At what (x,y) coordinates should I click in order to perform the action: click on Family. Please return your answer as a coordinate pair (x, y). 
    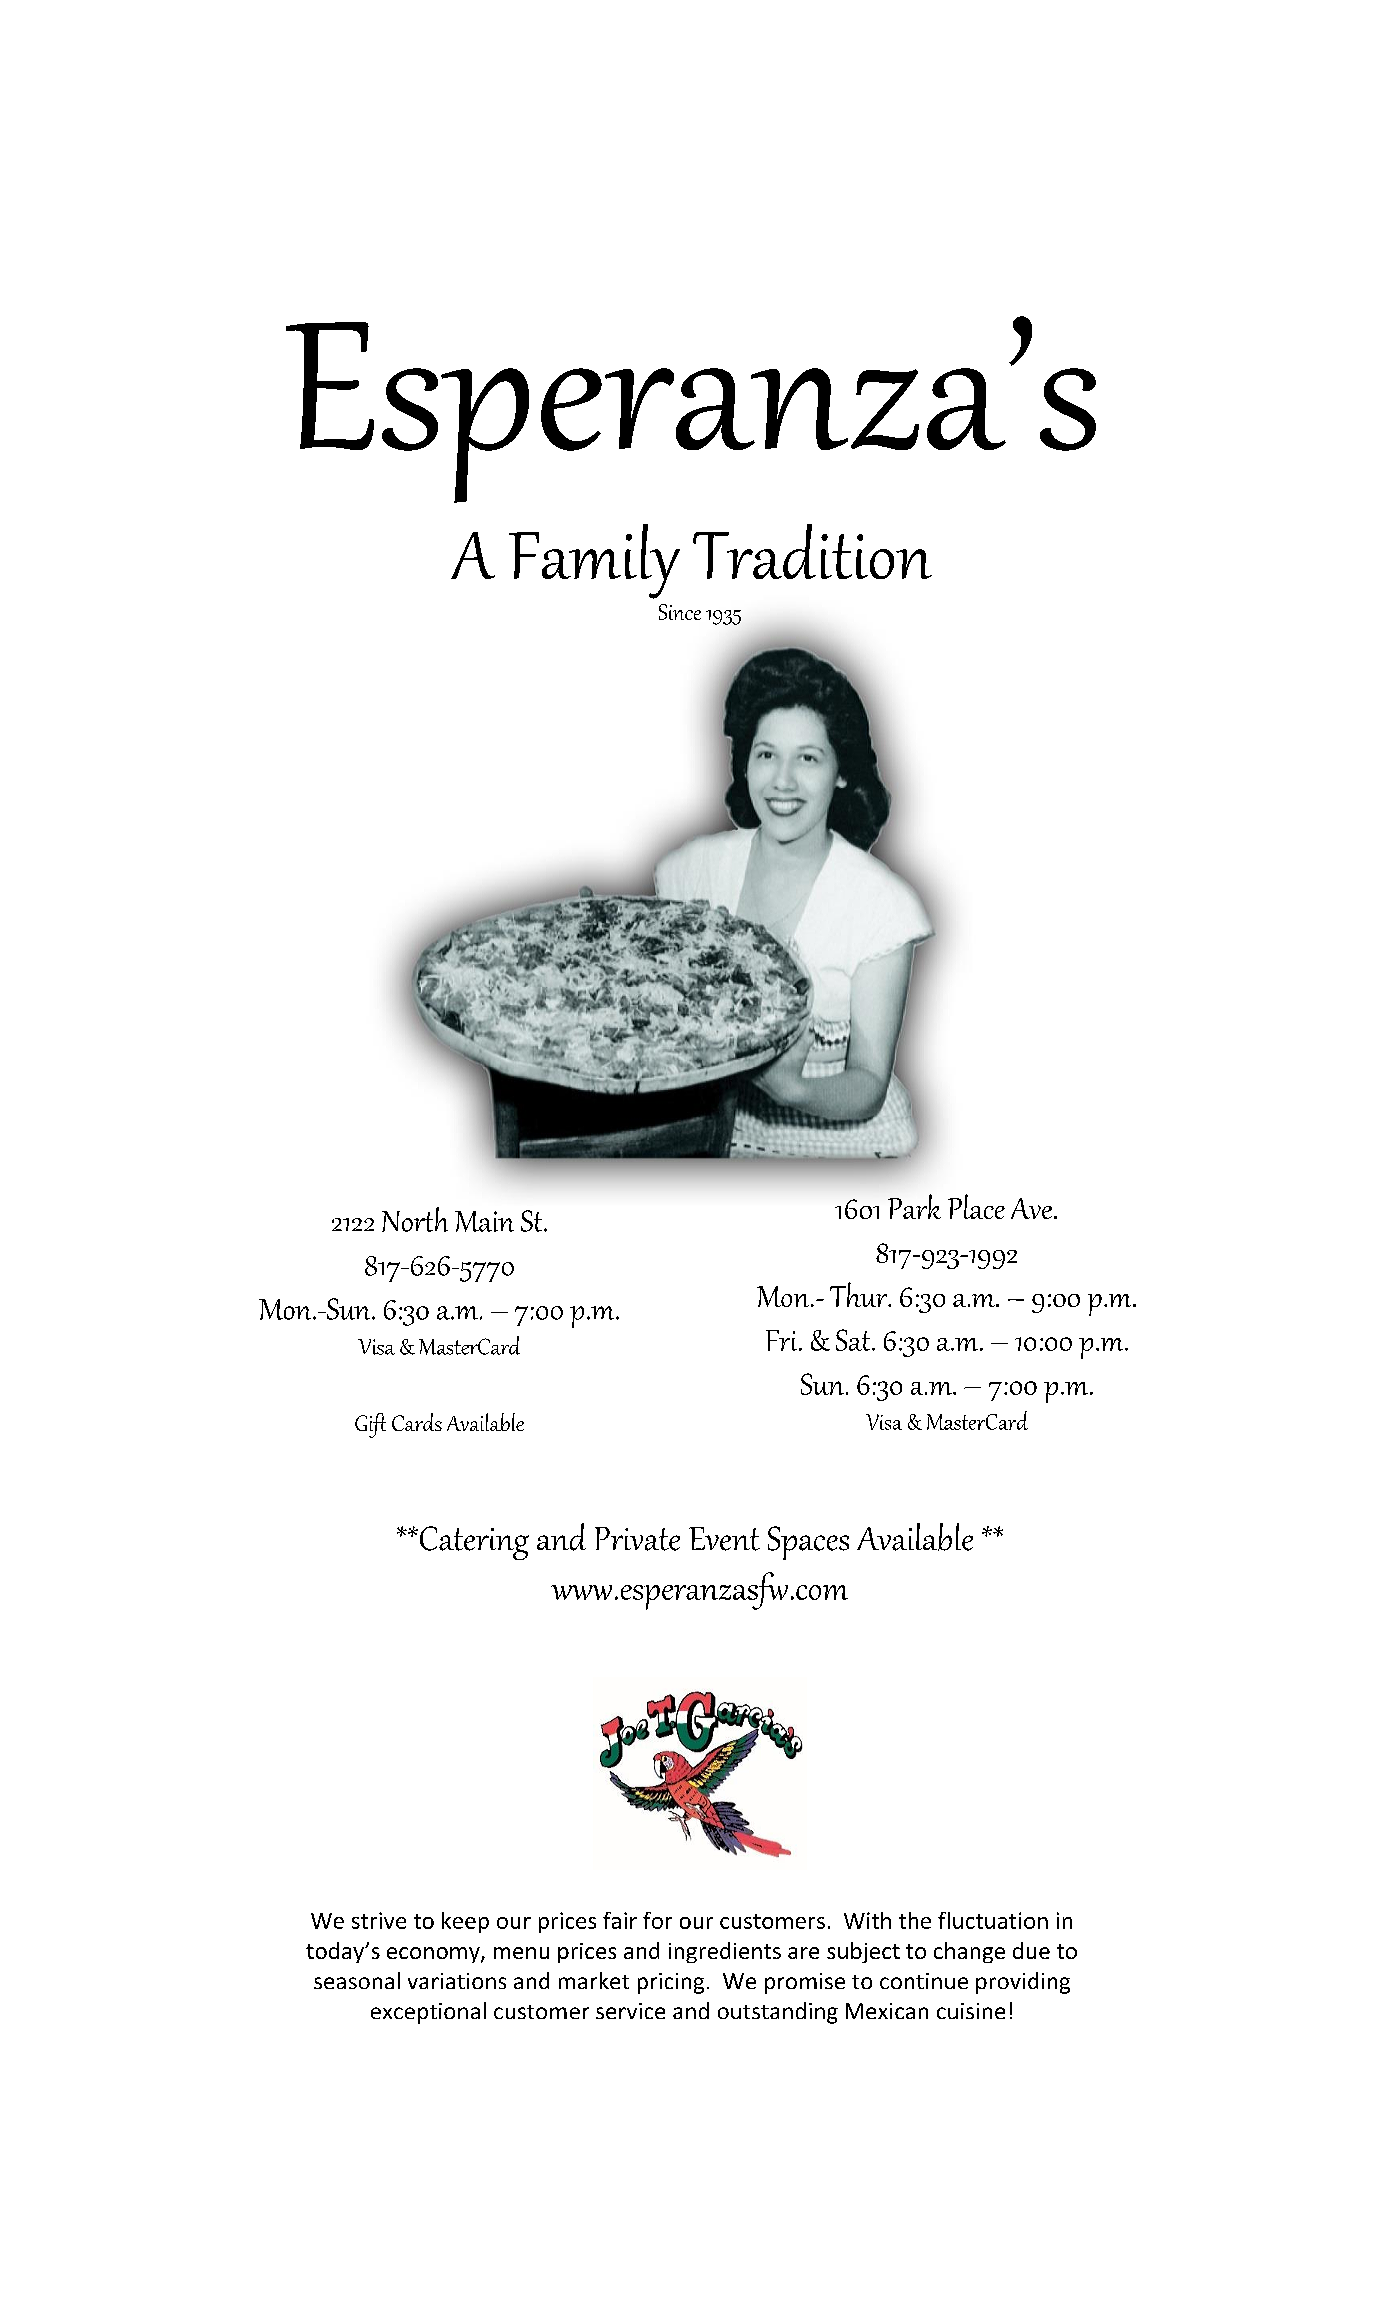
    Looking at the image, I should click on (594, 561).
